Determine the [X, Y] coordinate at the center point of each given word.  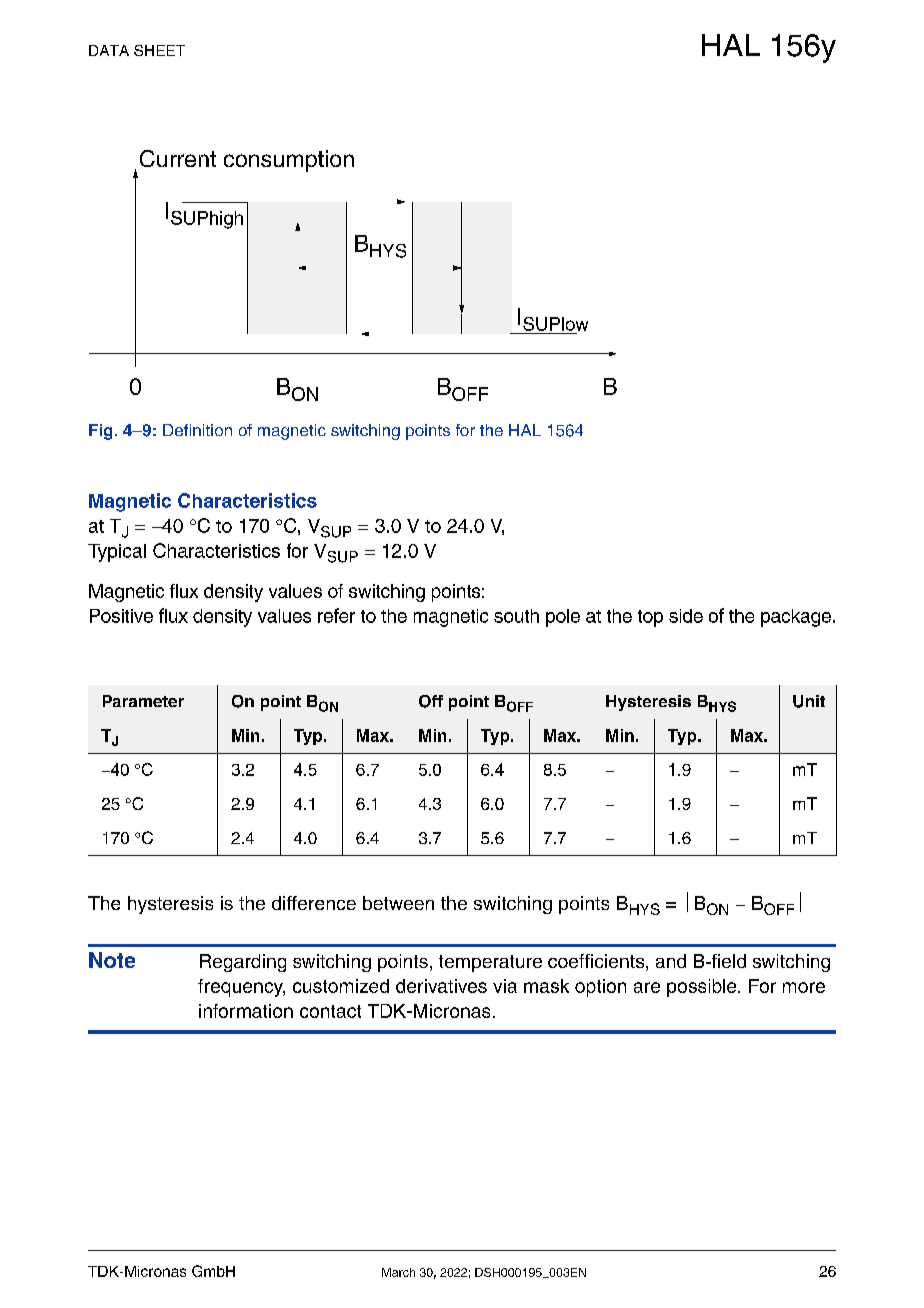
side [686, 616]
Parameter [143, 701]
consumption [289, 161]
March [398, 1272]
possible [703, 988]
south [516, 616]
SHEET [159, 50]
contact [330, 1011]
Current [178, 158]
